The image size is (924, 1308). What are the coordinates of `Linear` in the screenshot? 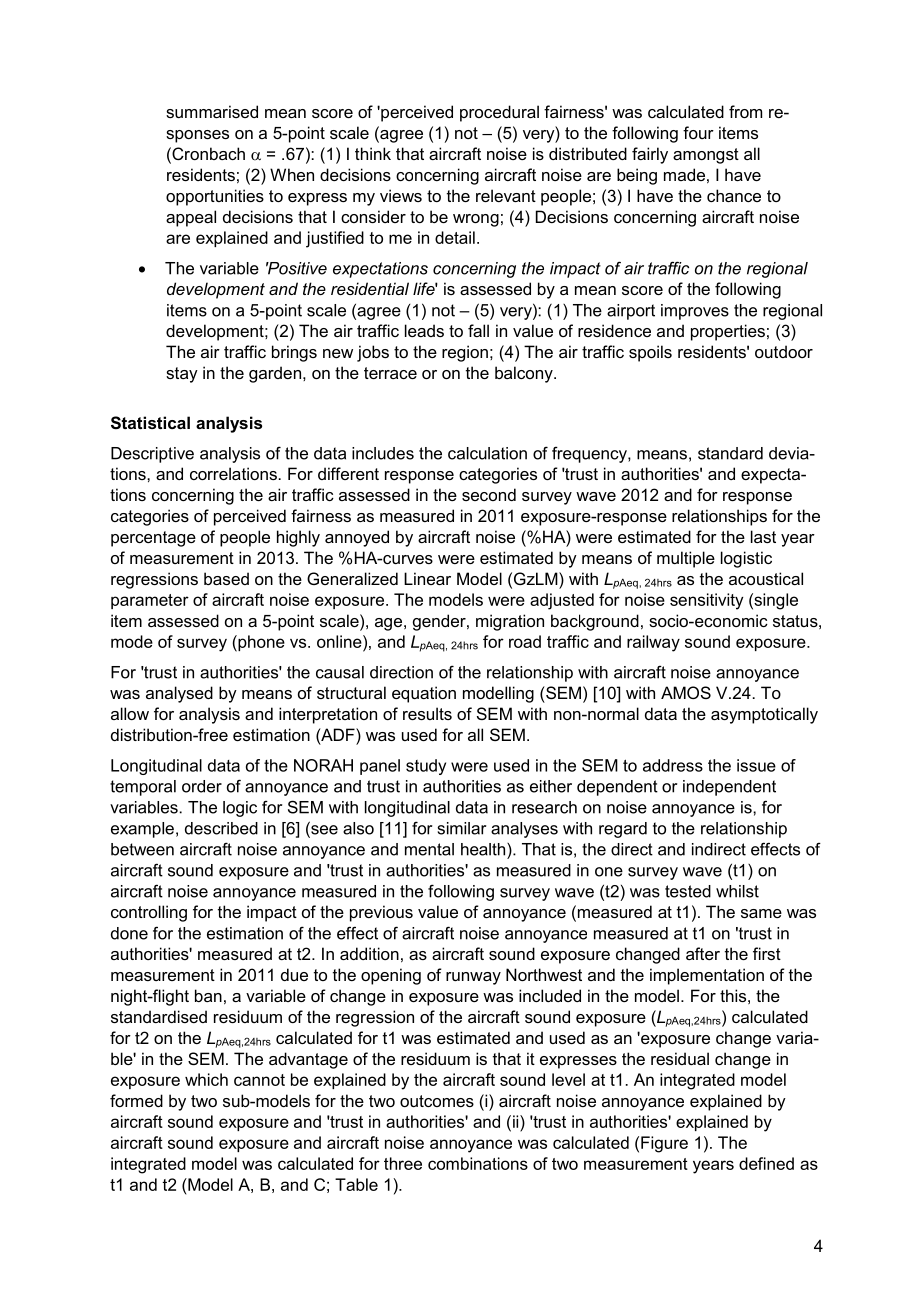 It's located at (427, 578).
